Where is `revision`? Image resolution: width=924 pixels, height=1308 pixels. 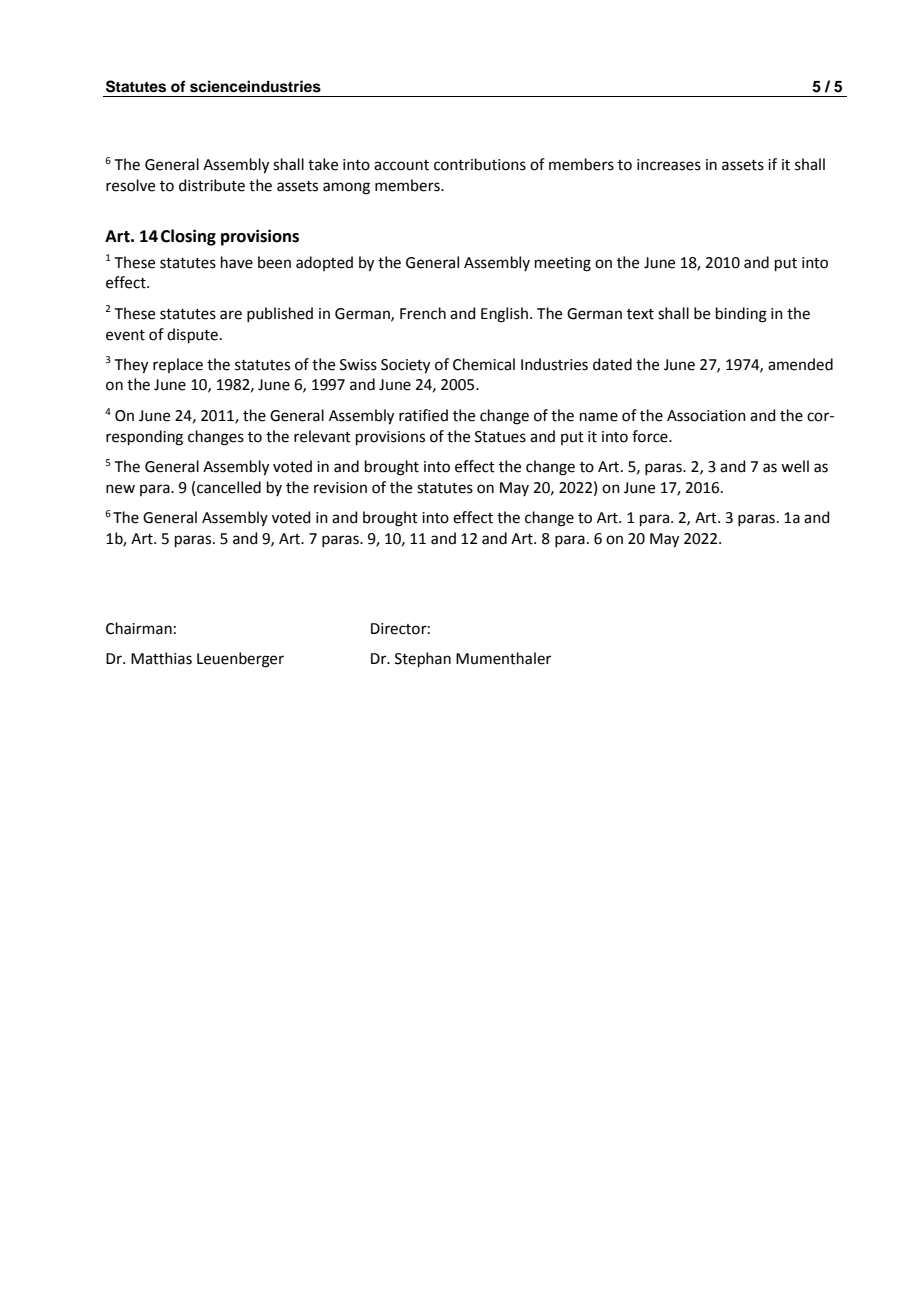
revision is located at coordinates (340, 488).
